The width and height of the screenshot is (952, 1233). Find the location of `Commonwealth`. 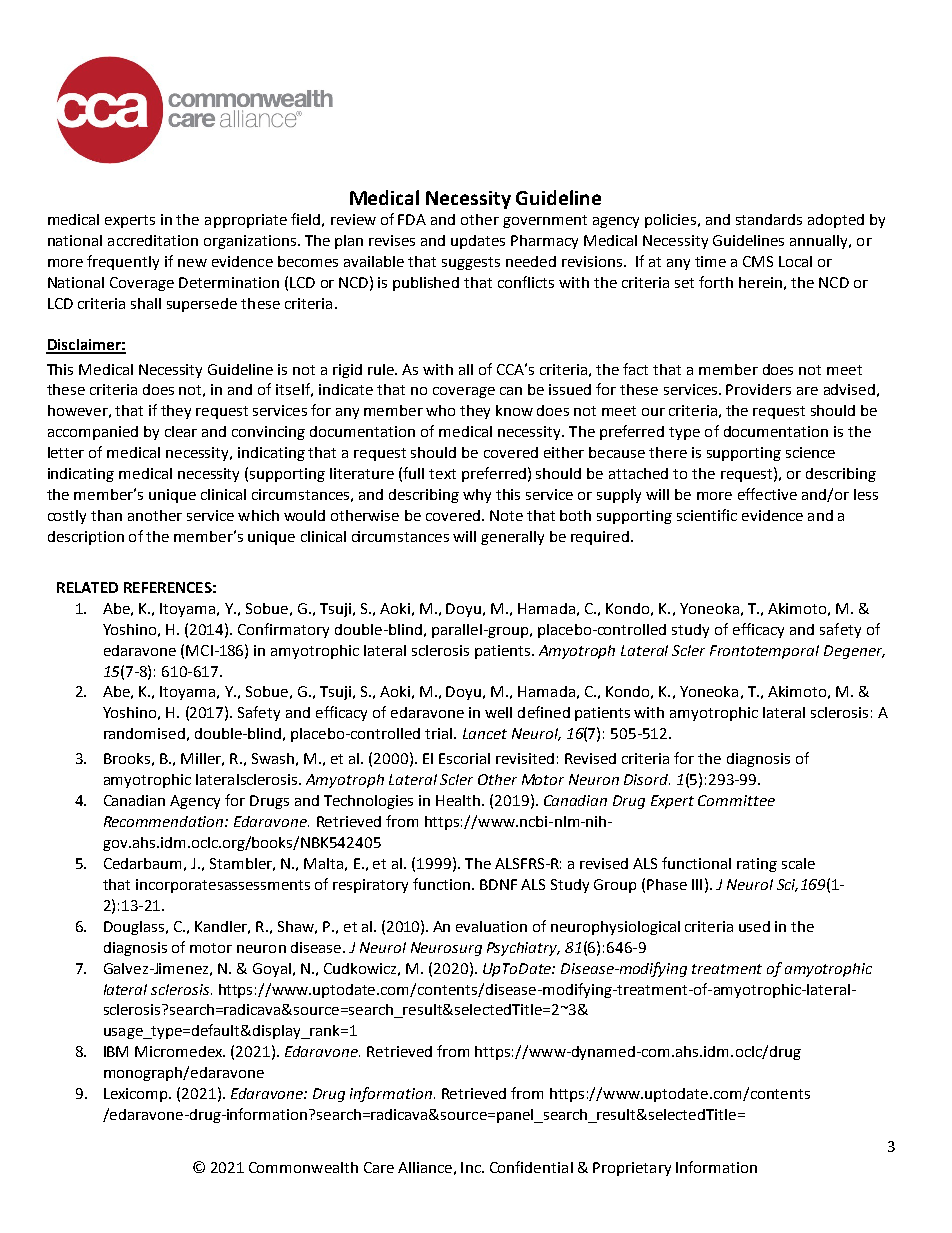

Commonwealth is located at coordinates (303, 1167).
